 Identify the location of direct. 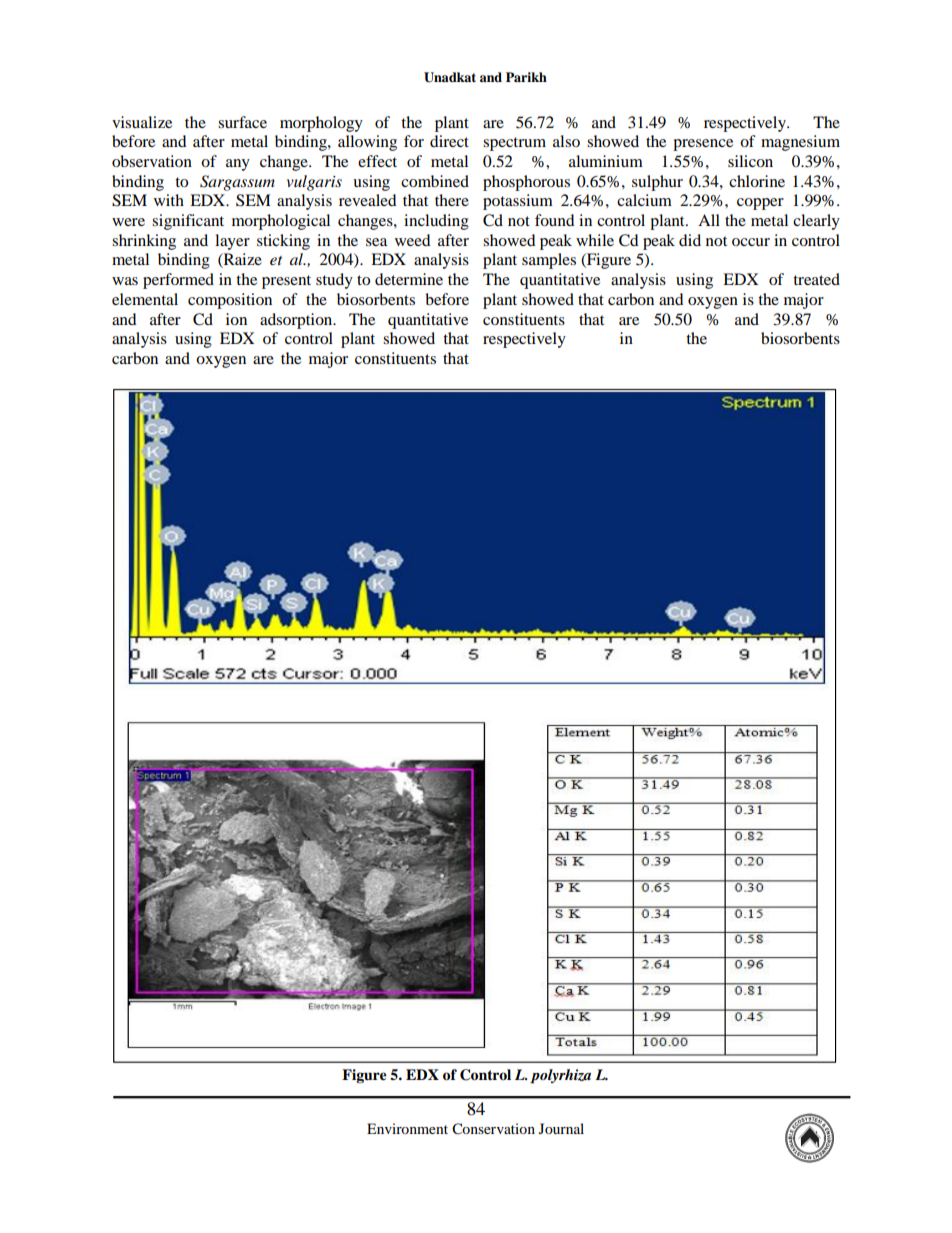
(449, 141).
